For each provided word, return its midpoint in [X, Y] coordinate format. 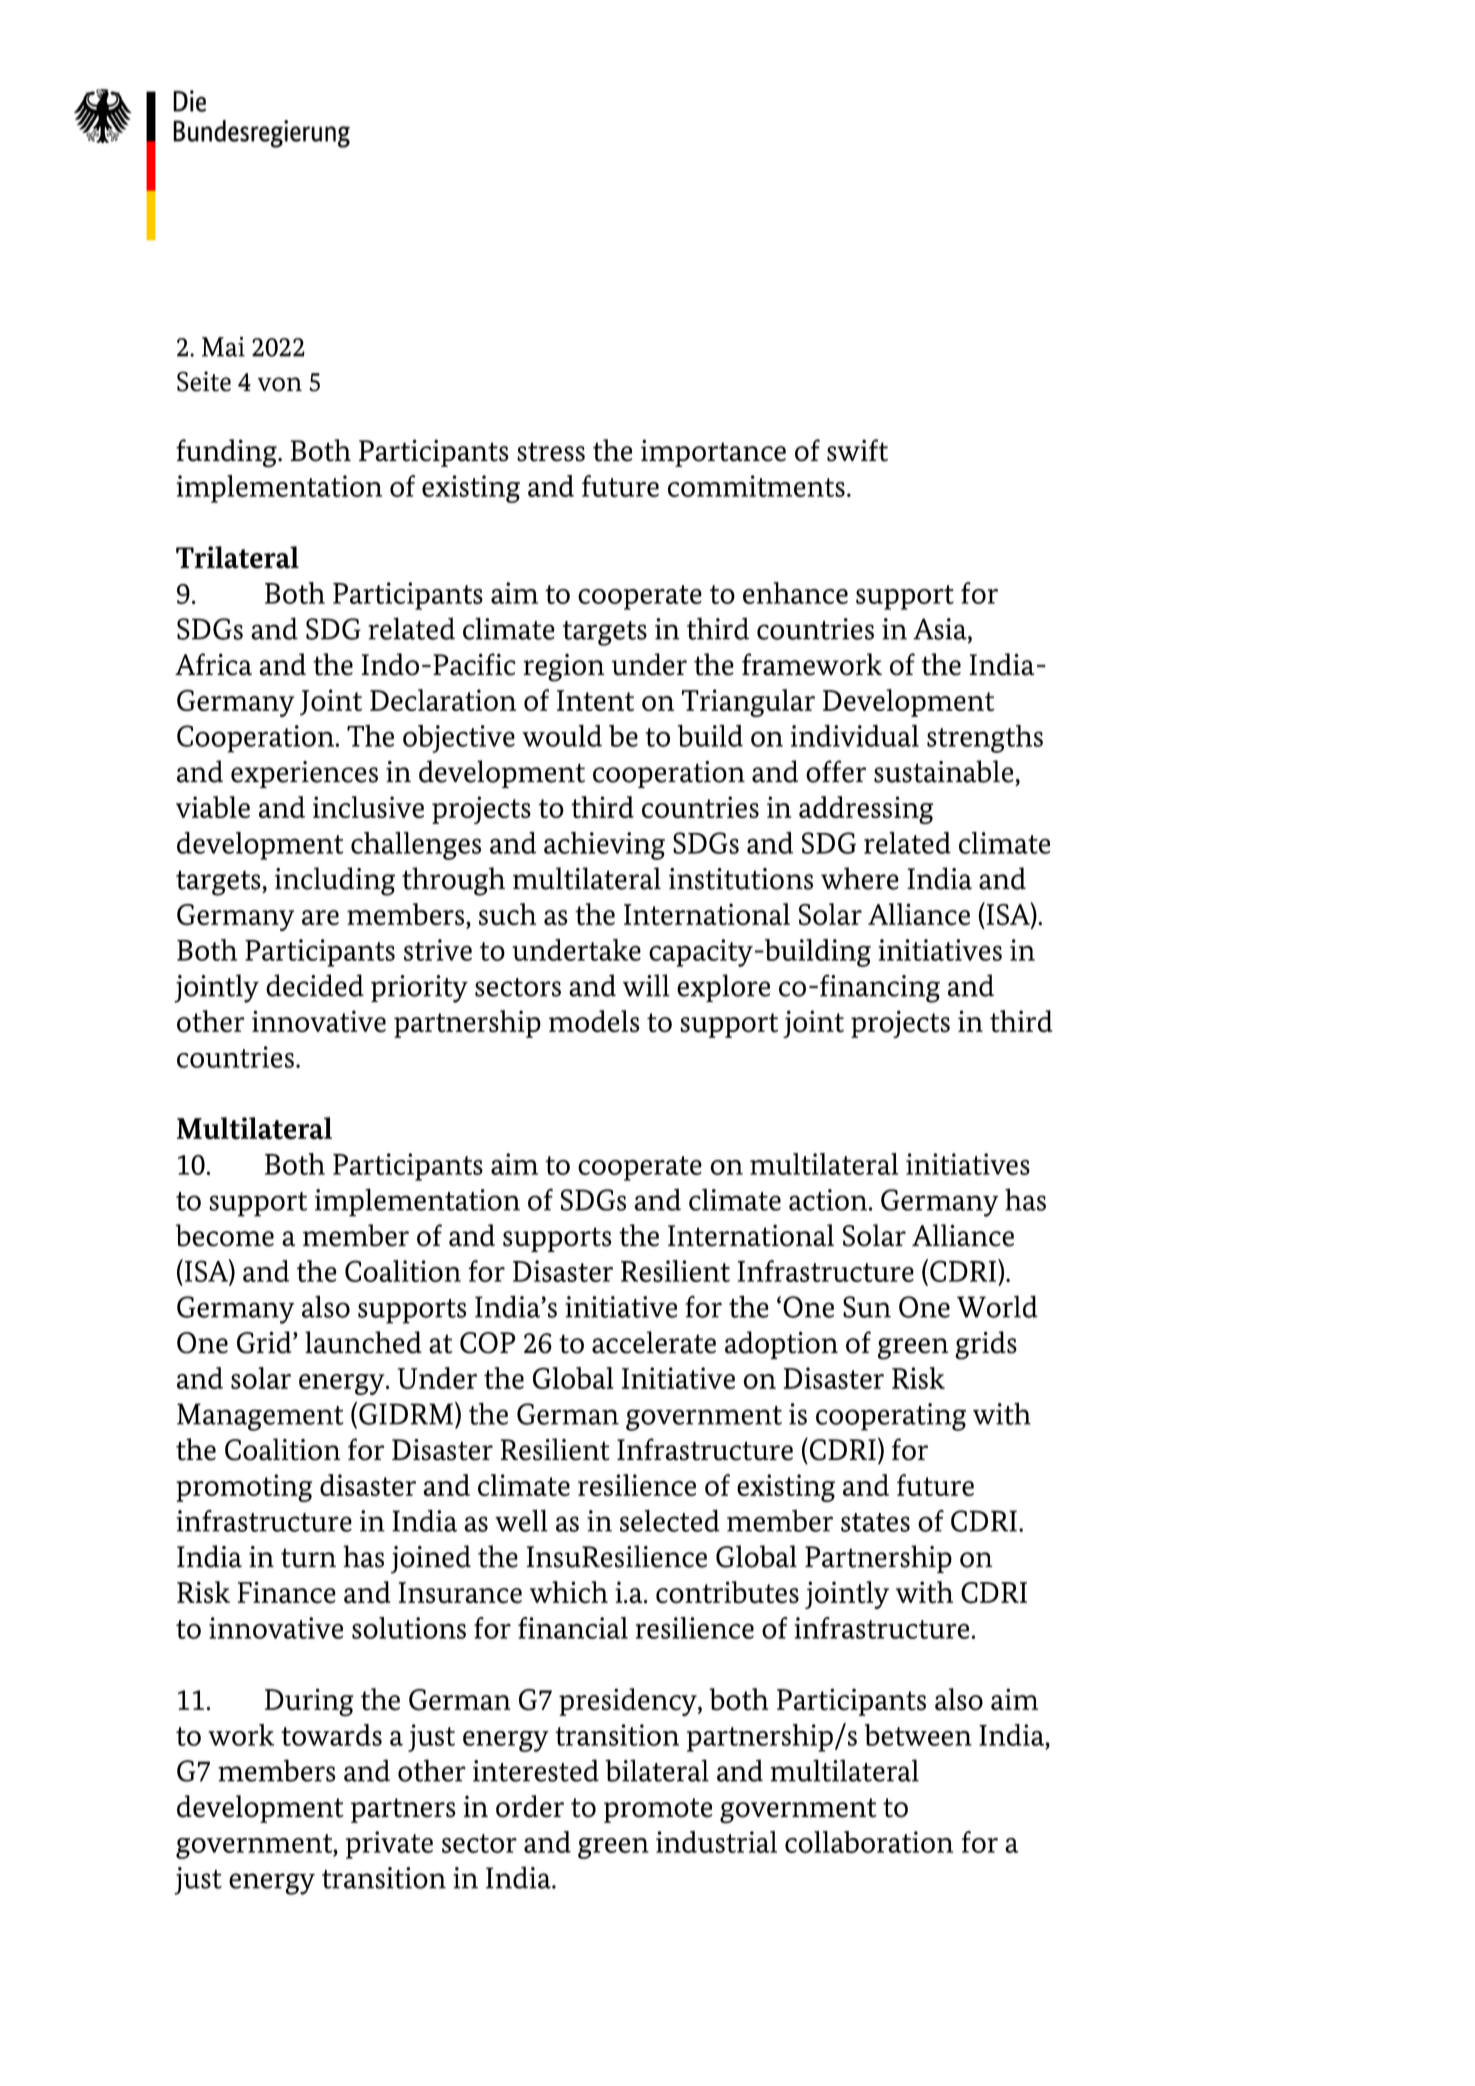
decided [315, 985]
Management [260, 1417]
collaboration [869, 1842]
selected [670, 1520]
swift [857, 450]
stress [551, 452]
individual [855, 736]
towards [331, 1735]
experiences [304, 774]
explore [723, 988]
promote [658, 1810]
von [280, 384]
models [594, 1021]
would [562, 736]
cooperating [891, 1417]
